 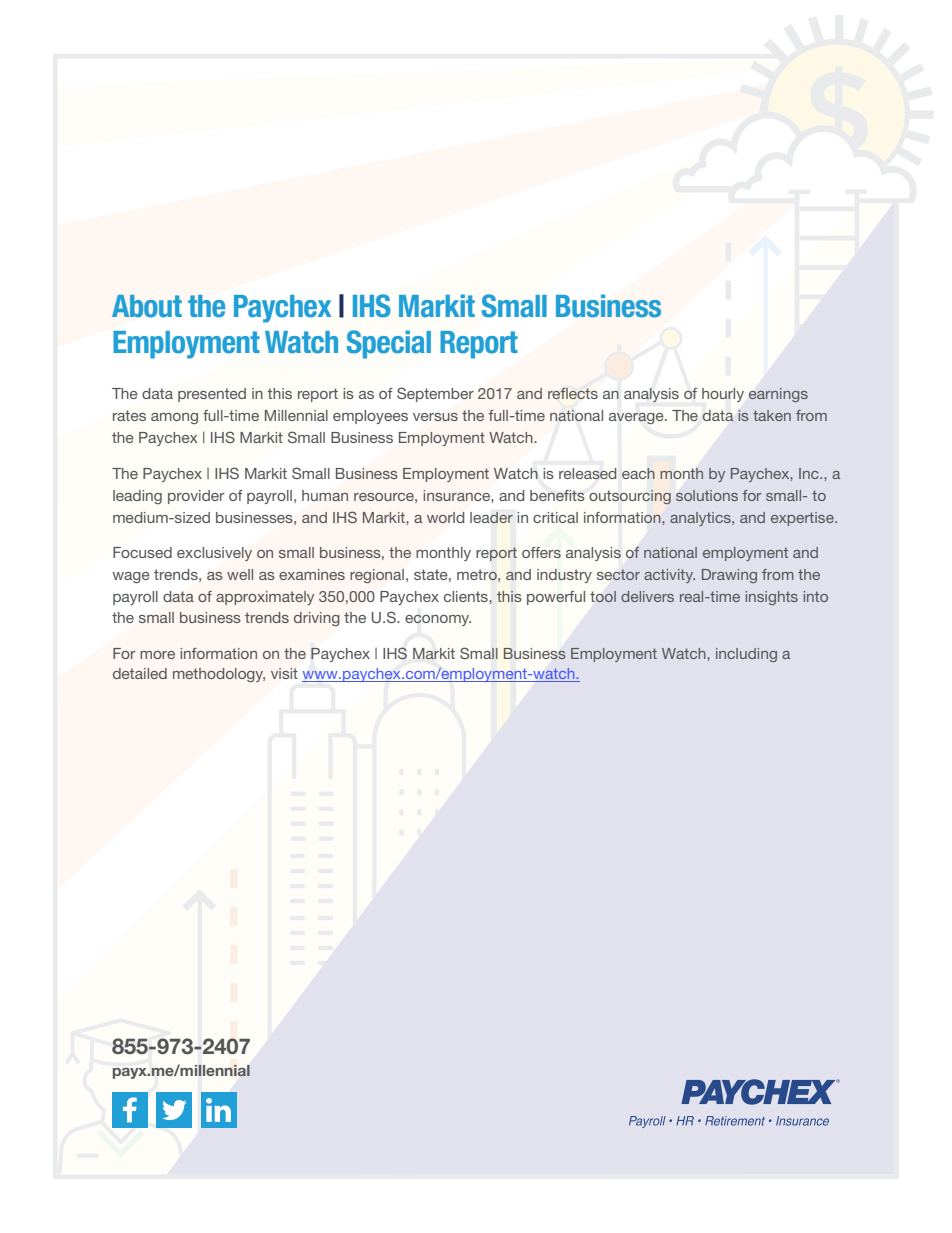 I want to click on versus, so click(x=435, y=417).
